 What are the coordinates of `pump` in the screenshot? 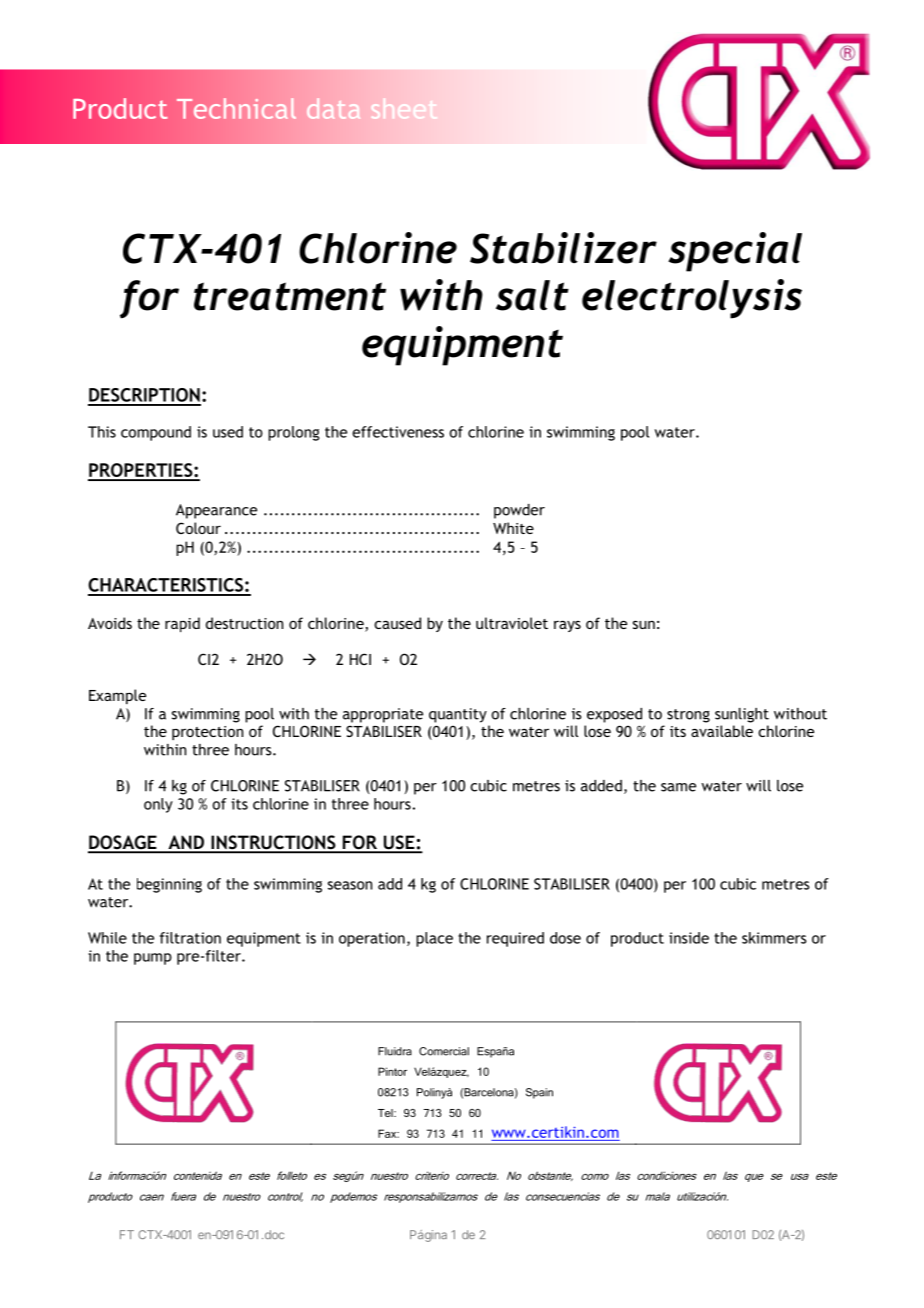 It's located at (153, 959).
